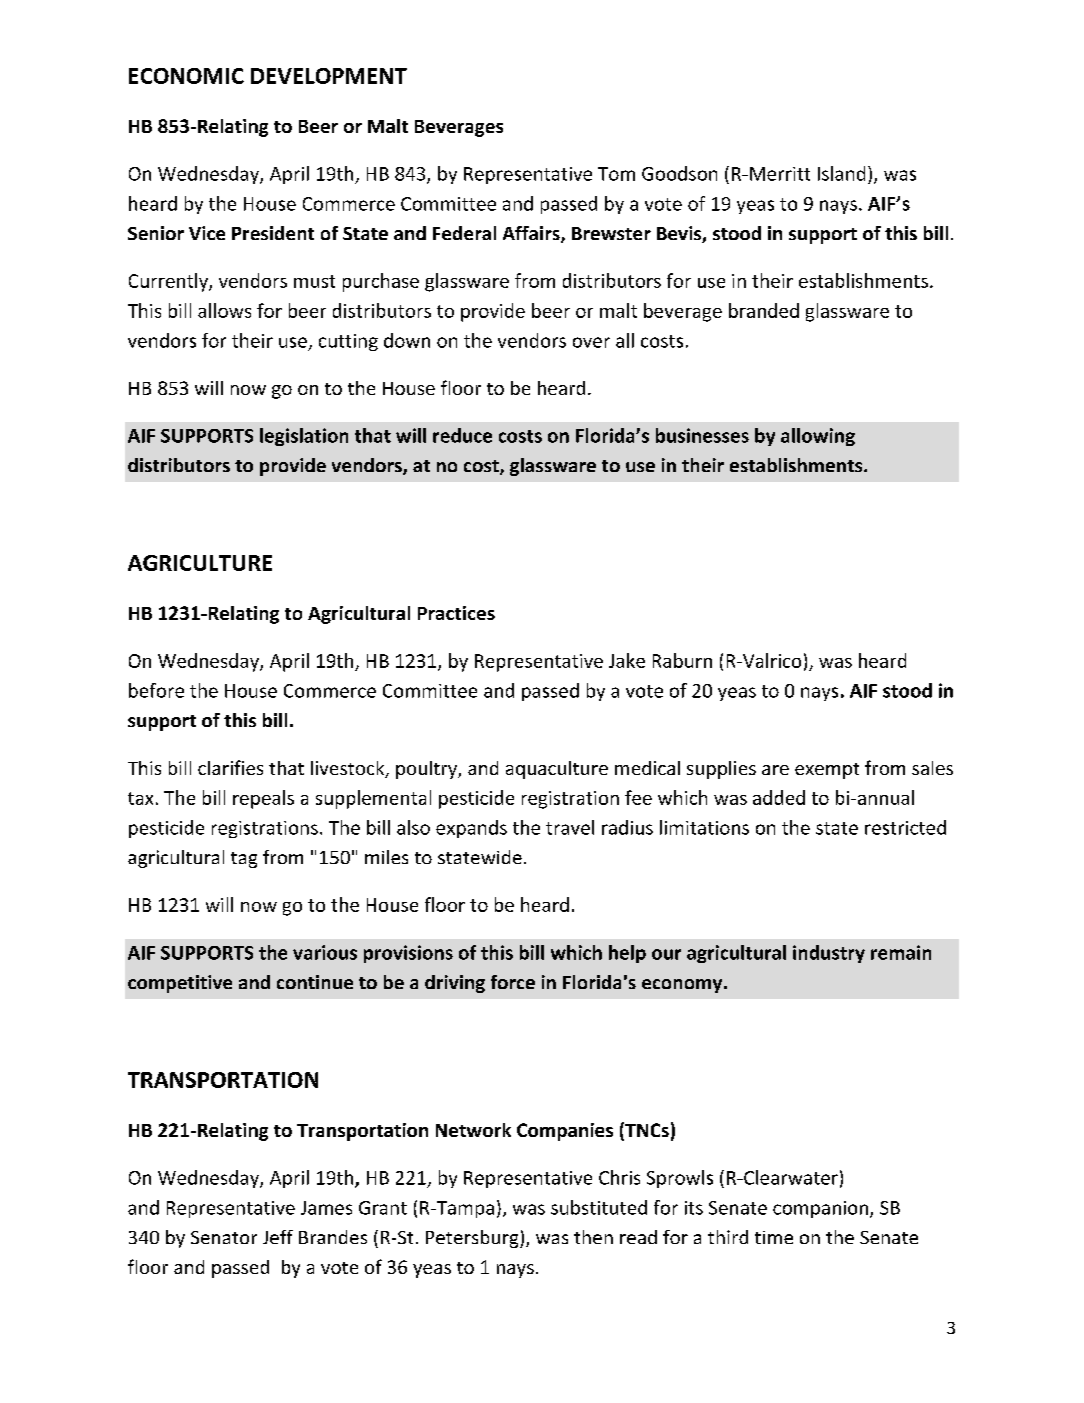 This screenshot has height=1403, width=1084. What do you see at coordinates (818, 437) in the screenshot?
I see `allowing` at bounding box center [818, 437].
